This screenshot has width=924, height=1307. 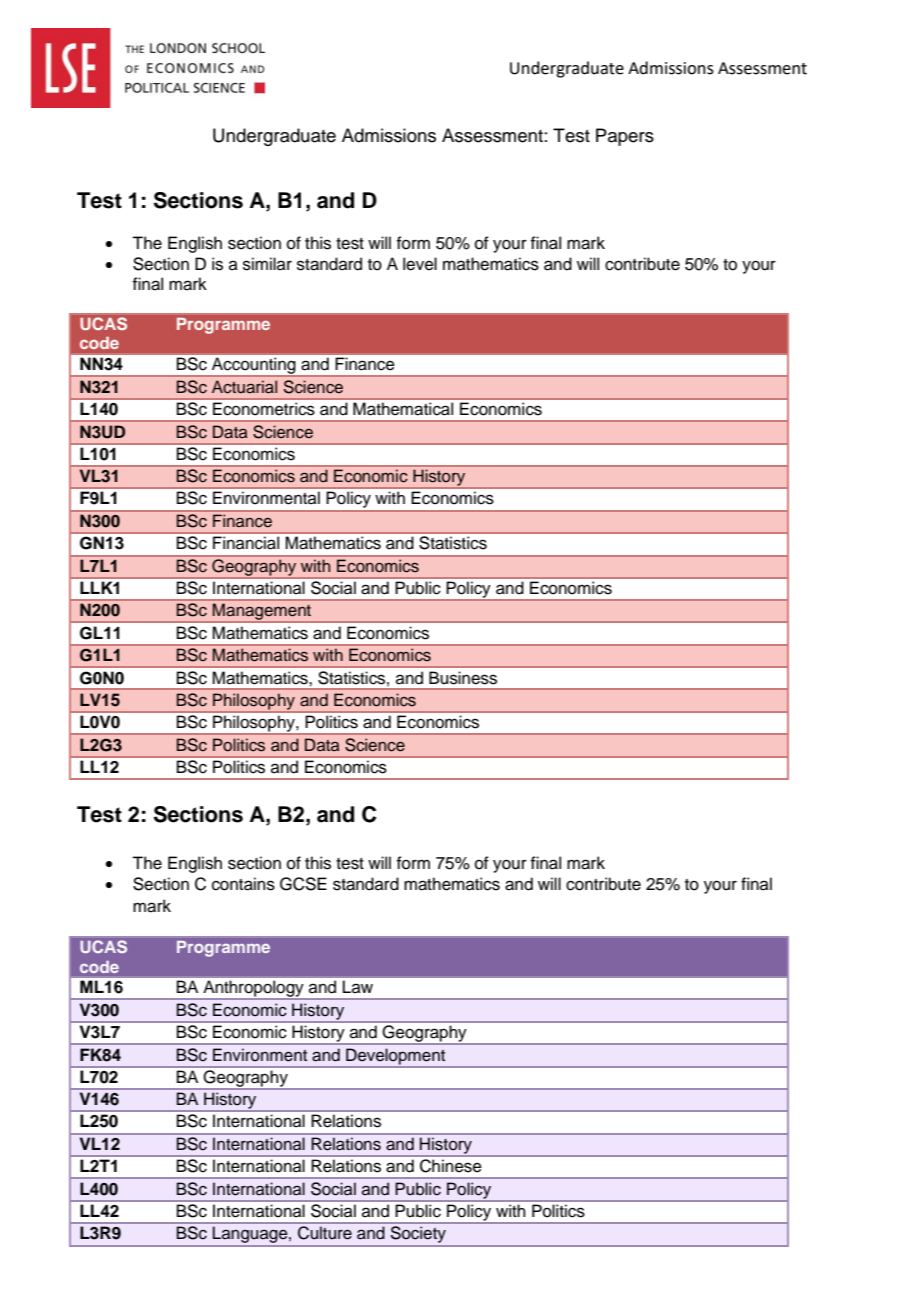 I want to click on Development, so click(x=395, y=1057).
